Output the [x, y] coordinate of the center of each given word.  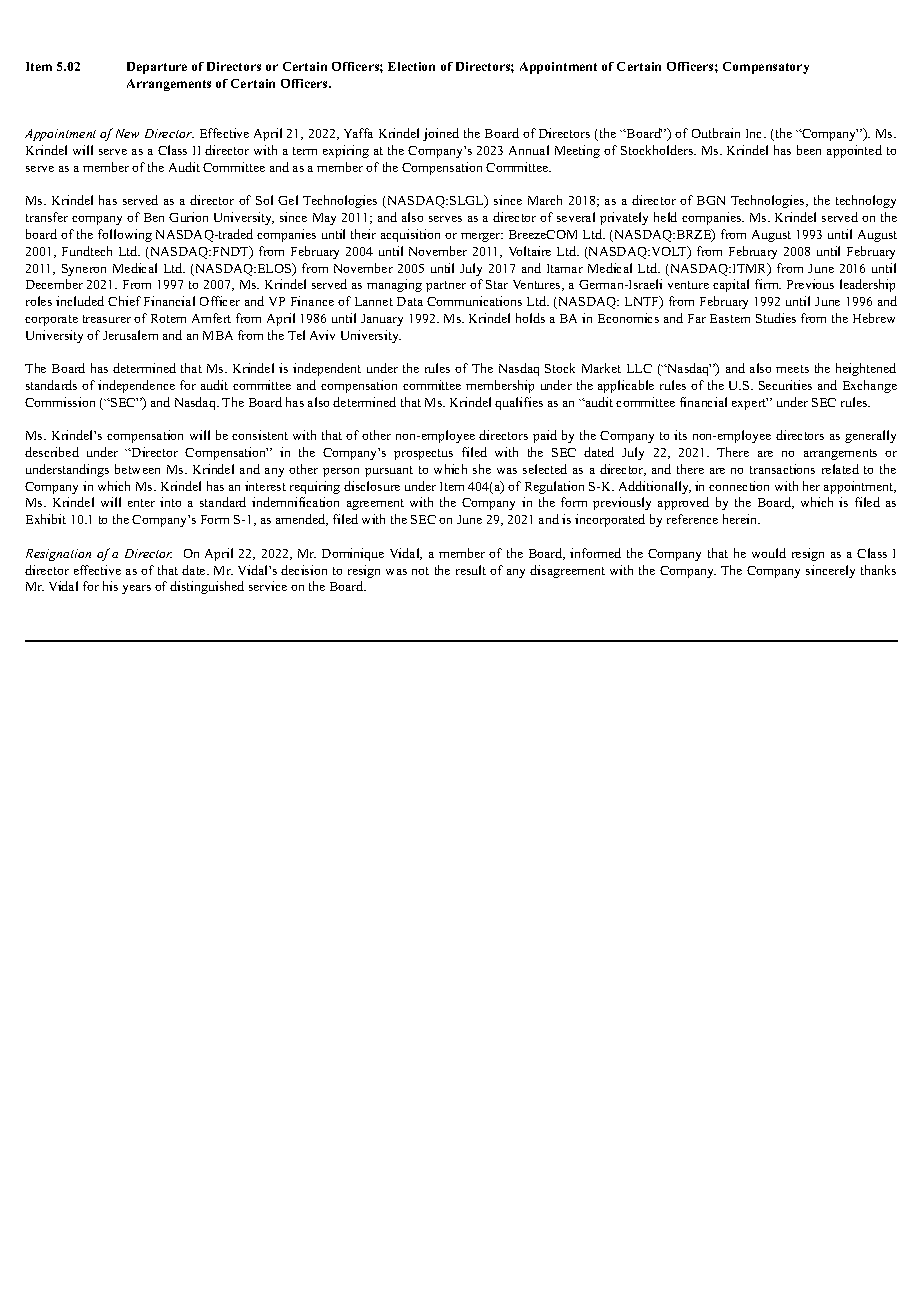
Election [411, 66]
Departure [157, 68]
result [471, 570]
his [110, 586]
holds [530, 318]
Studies [776, 318]
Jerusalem [130, 335]
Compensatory [766, 68]
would [769, 553]
